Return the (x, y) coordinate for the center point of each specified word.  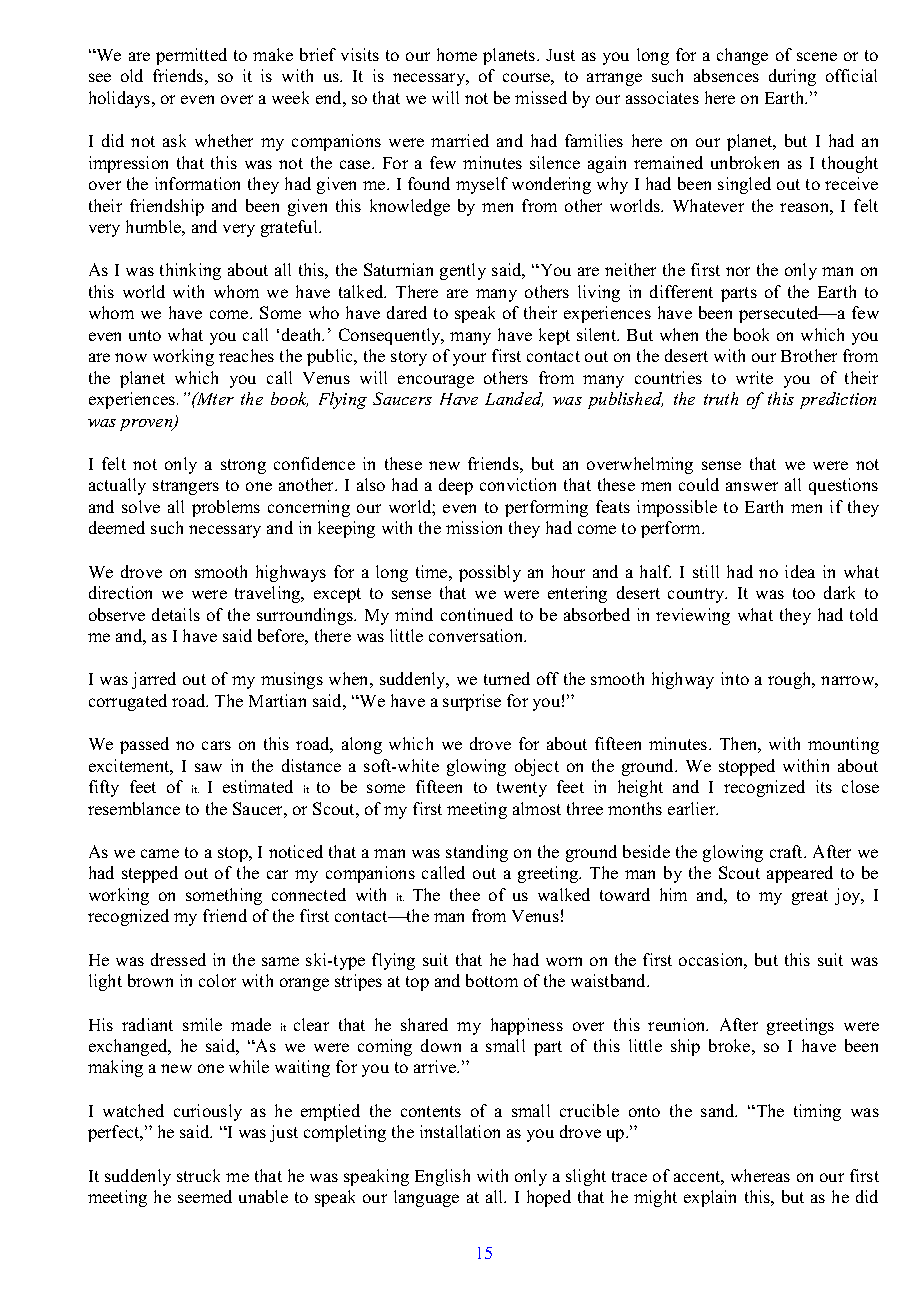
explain (710, 1198)
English (442, 1177)
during (792, 77)
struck (198, 1175)
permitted (191, 56)
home (457, 54)
